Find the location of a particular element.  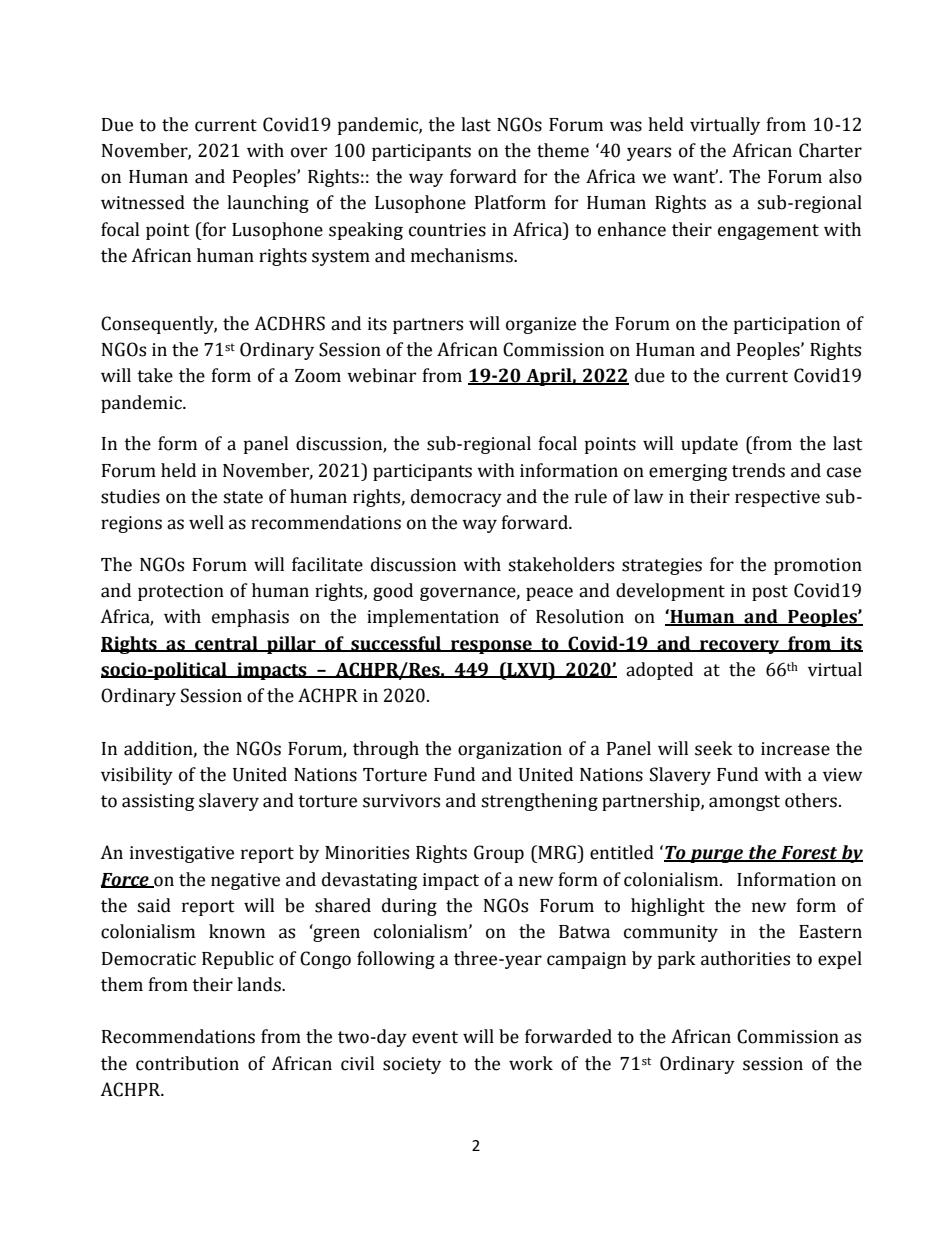

implementation is located at coordinates (433, 618).
